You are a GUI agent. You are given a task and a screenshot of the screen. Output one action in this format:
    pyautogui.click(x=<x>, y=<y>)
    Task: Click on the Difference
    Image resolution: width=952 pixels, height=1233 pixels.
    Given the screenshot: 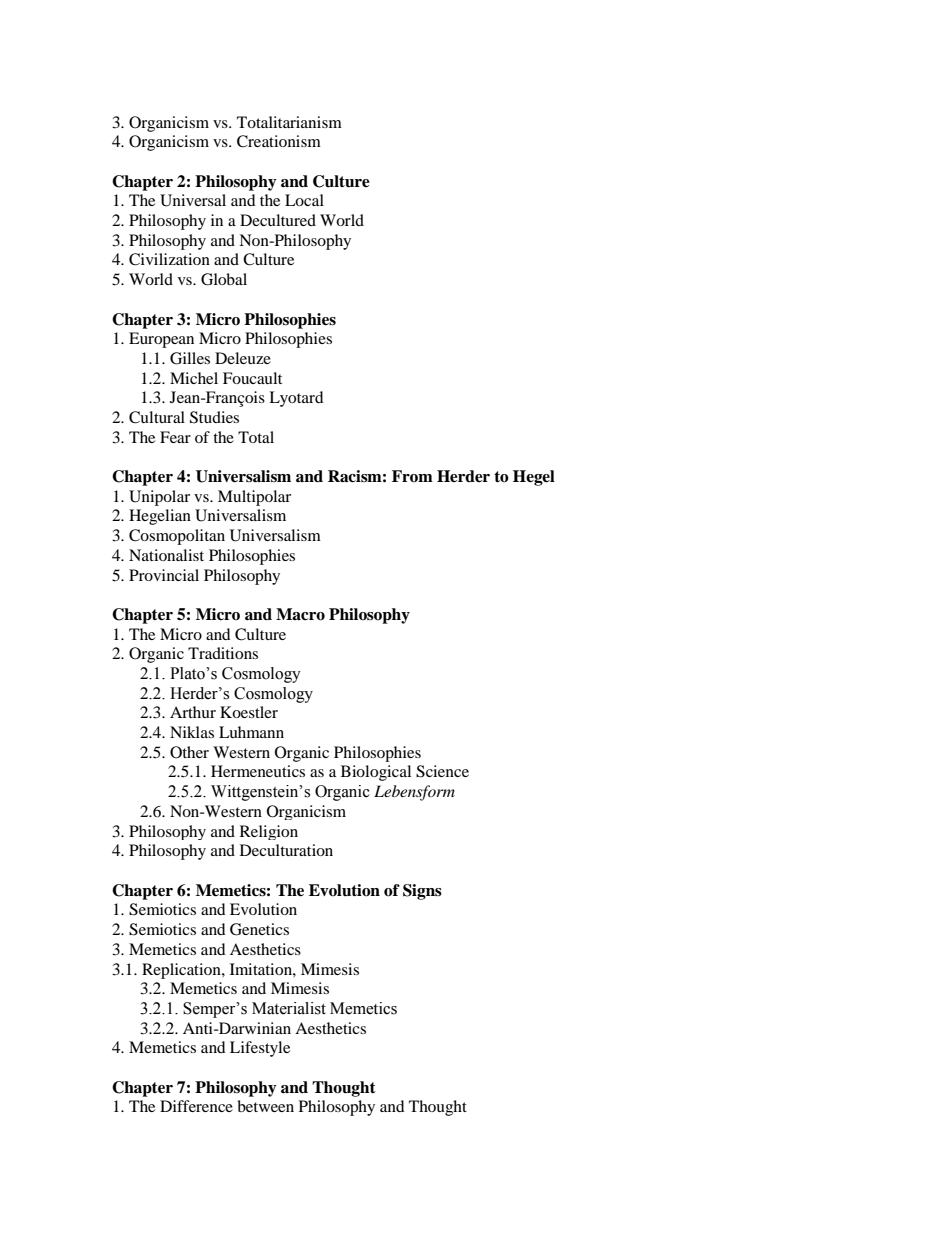 What is the action you would take?
    pyautogui.click(x=196, y=1106)
